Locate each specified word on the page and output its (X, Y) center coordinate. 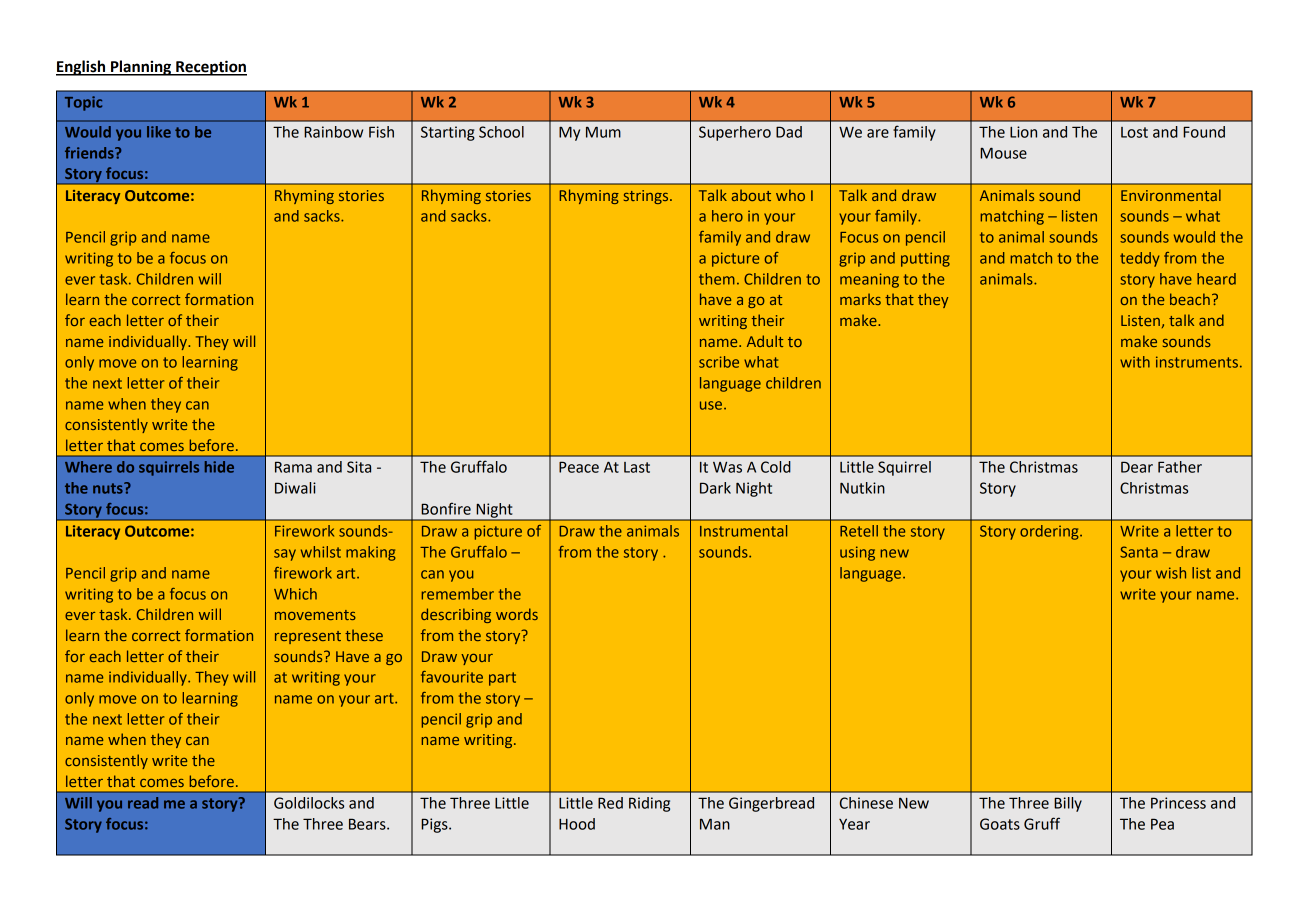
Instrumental (743, 531)
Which (295, 594)
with (1135, 362)
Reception (210, 68)
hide (219, 467)
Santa (1139, 552)
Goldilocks (309, 803)
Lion (1023, 132)
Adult (765, 341)
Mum (603, 132)
